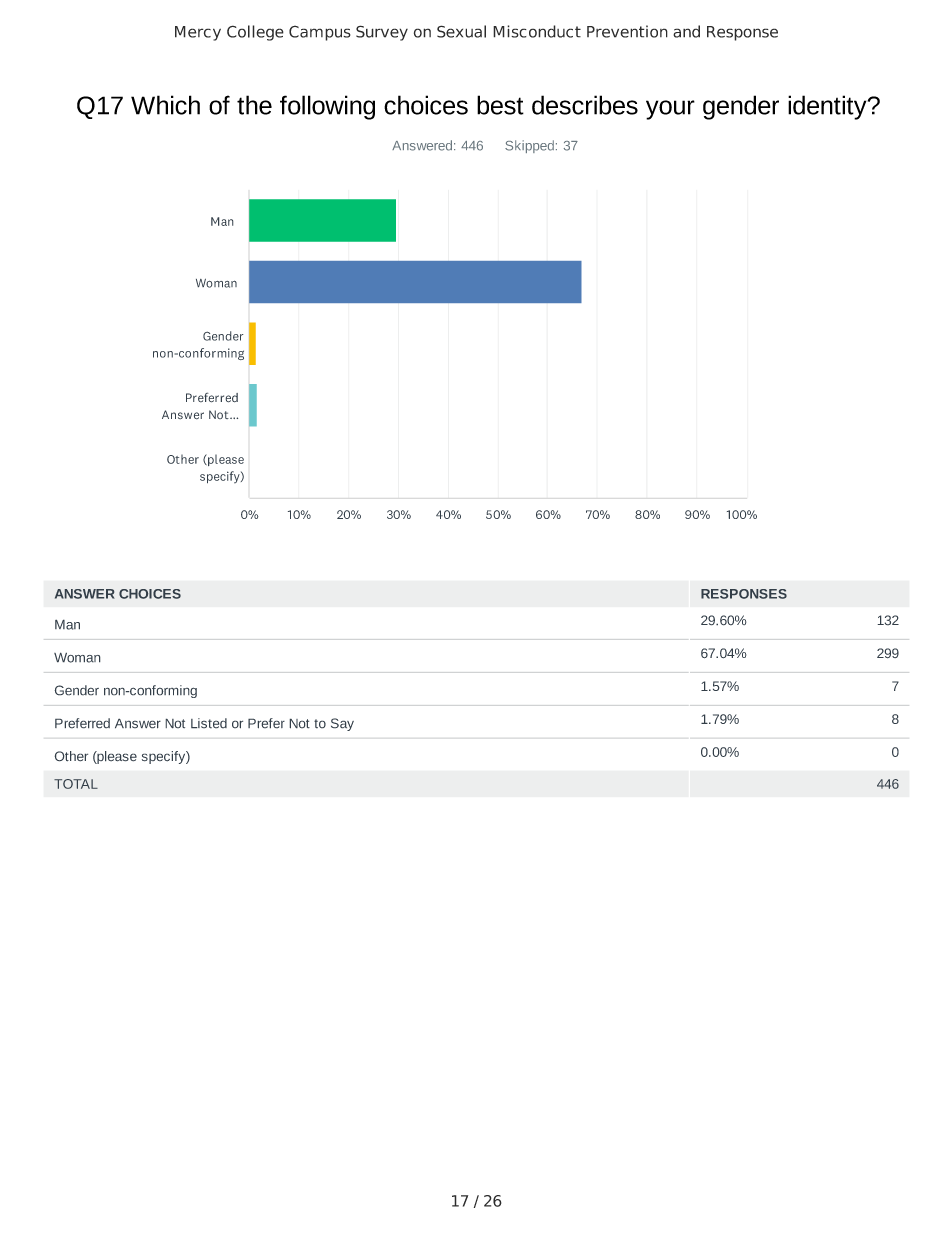 The image size is (952, 1233). What do you see at coordinates (327, 107) in the screenshot?
I see `following` at bounding box center [327, 107].
